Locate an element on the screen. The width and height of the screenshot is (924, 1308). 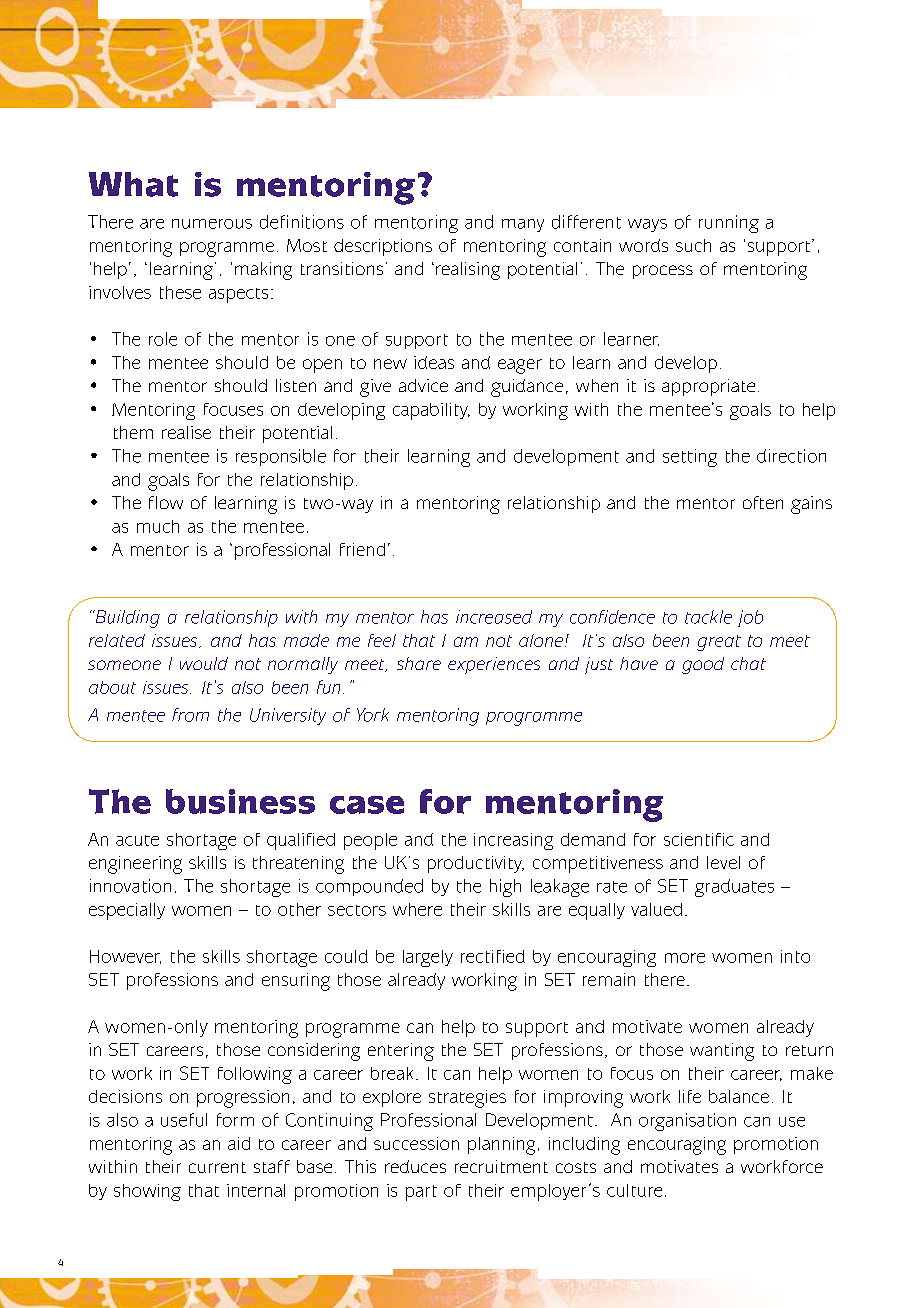
recruitment is located at coordinates (501, 1166).
